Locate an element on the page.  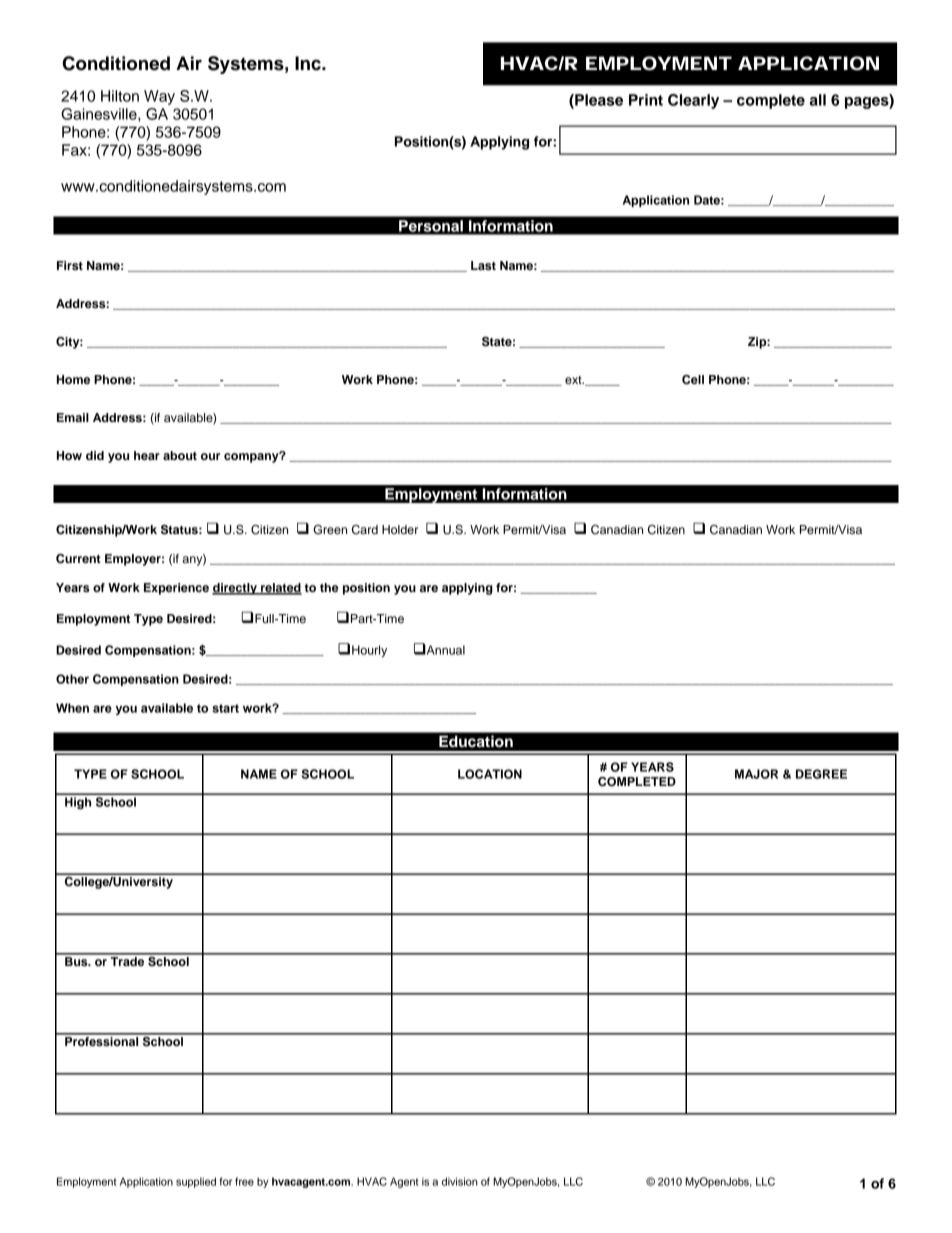
DEGREE is located at coordinates (821, 774).
